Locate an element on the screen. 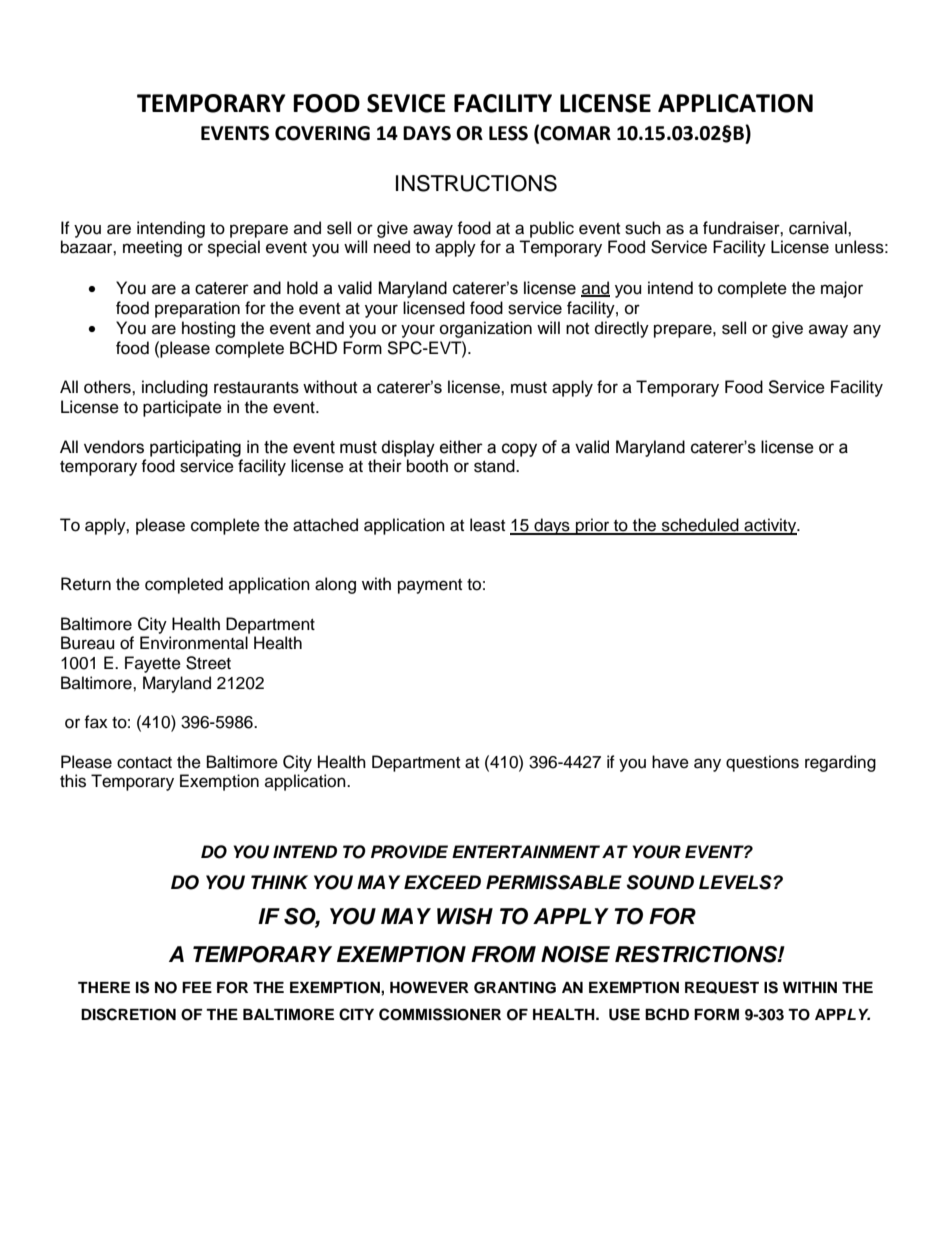  contact is located at coordinates (144, 763).
